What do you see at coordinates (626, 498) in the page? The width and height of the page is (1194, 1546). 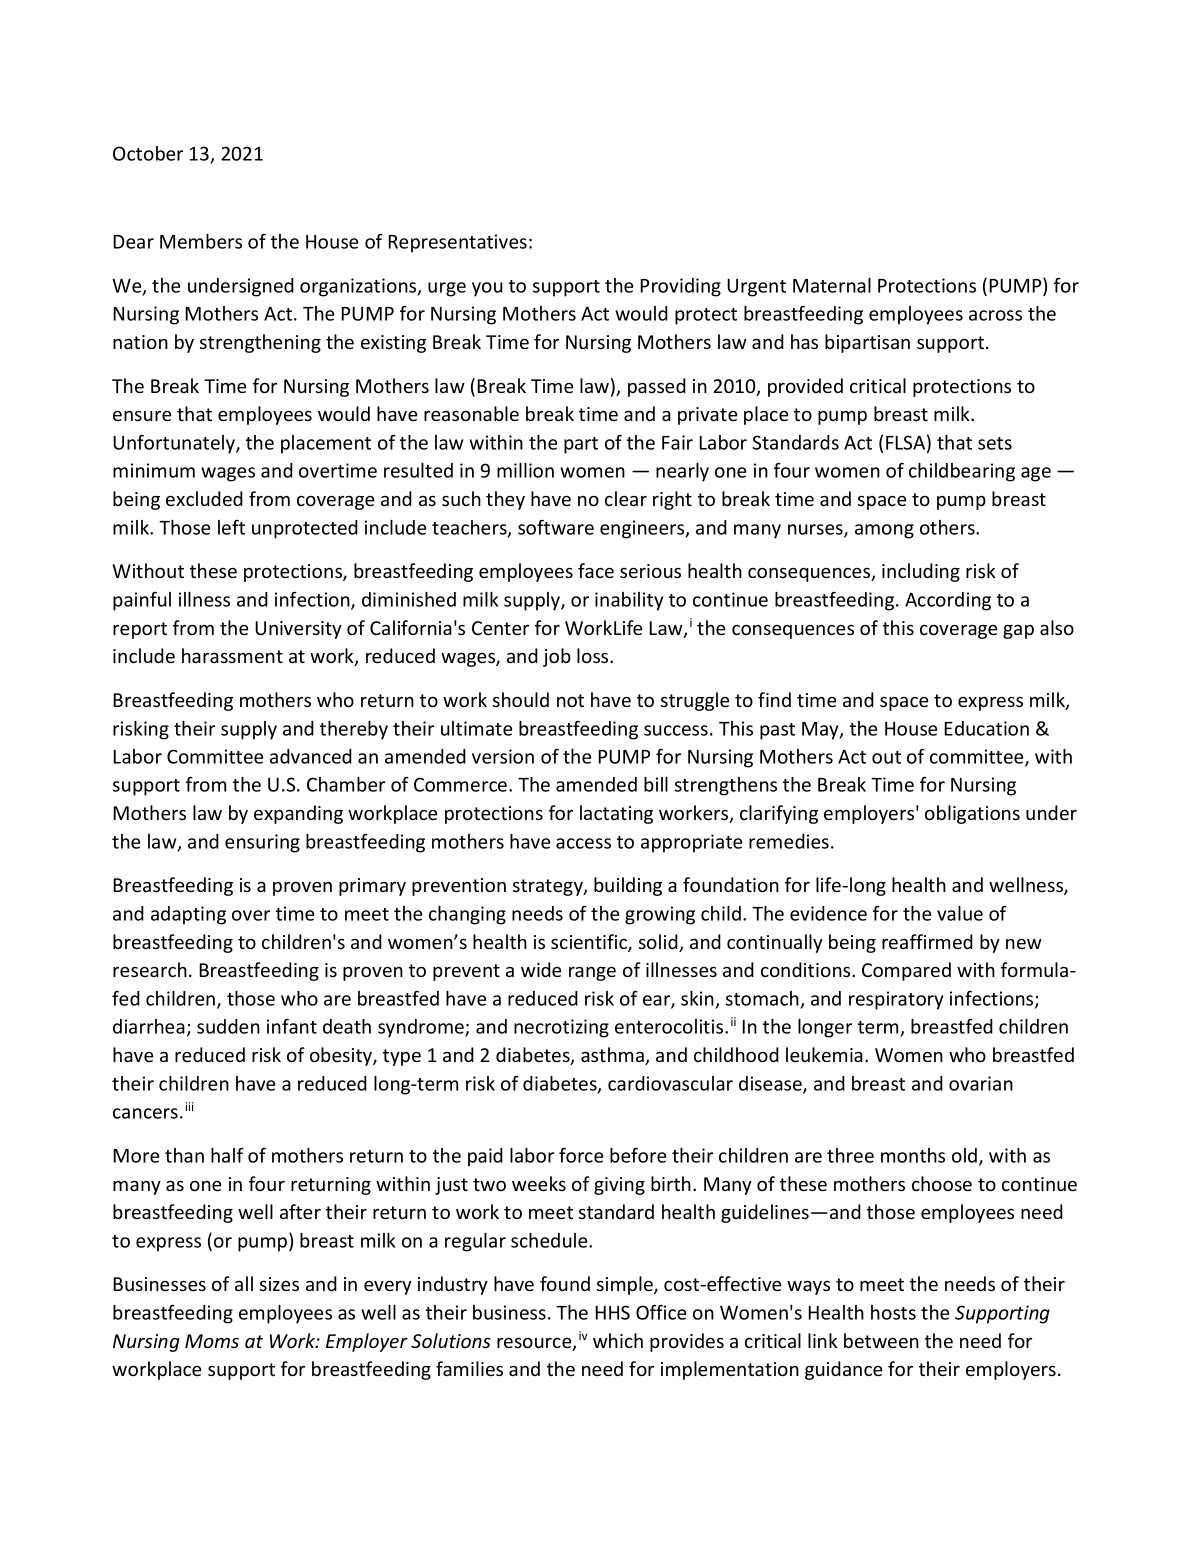 I see `clear` at bounding box center [626, 498].
